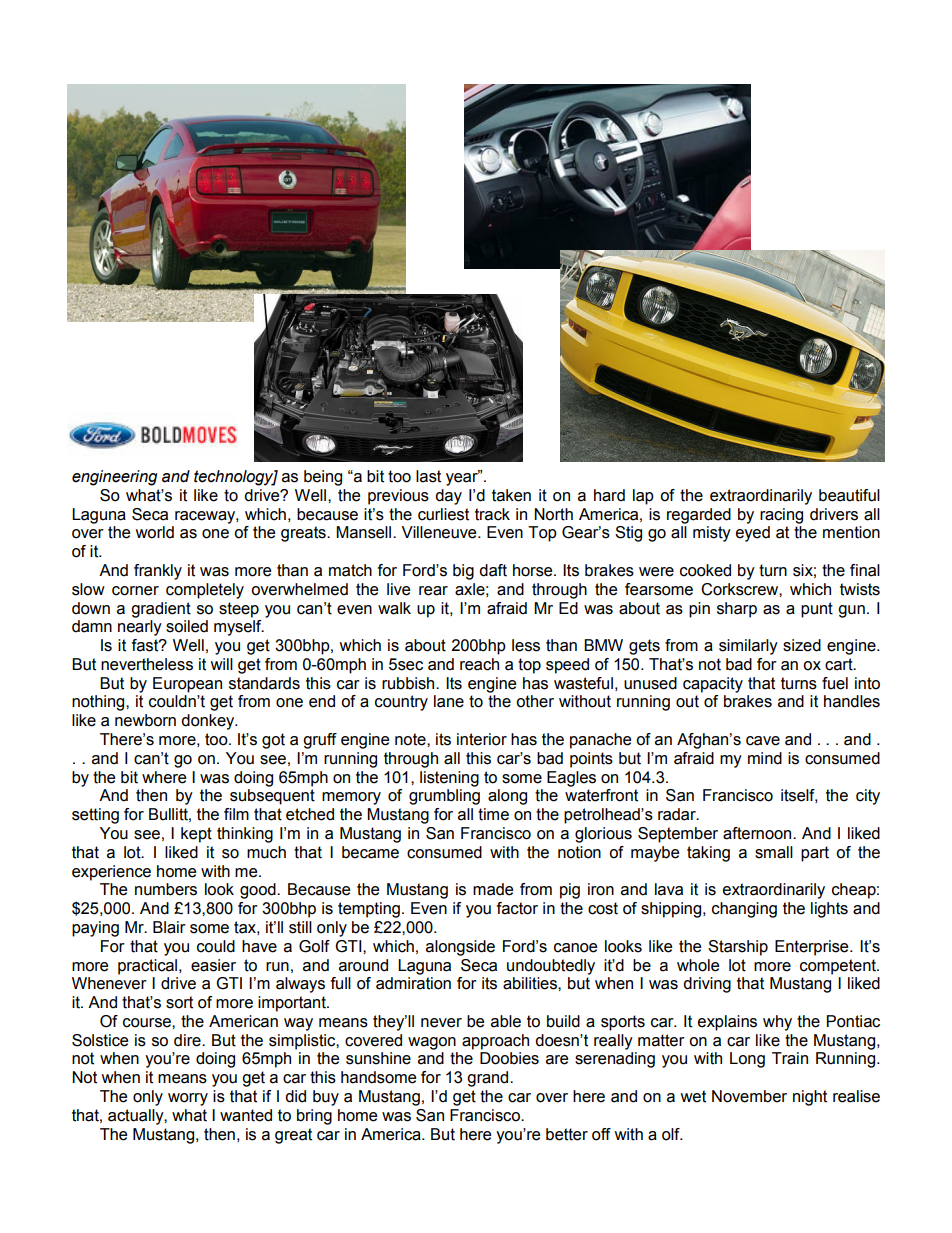 The height and width of the image is (1233, 952). Describe the element at coordinates (781, 516) in the image. I see `racing` at that location.
